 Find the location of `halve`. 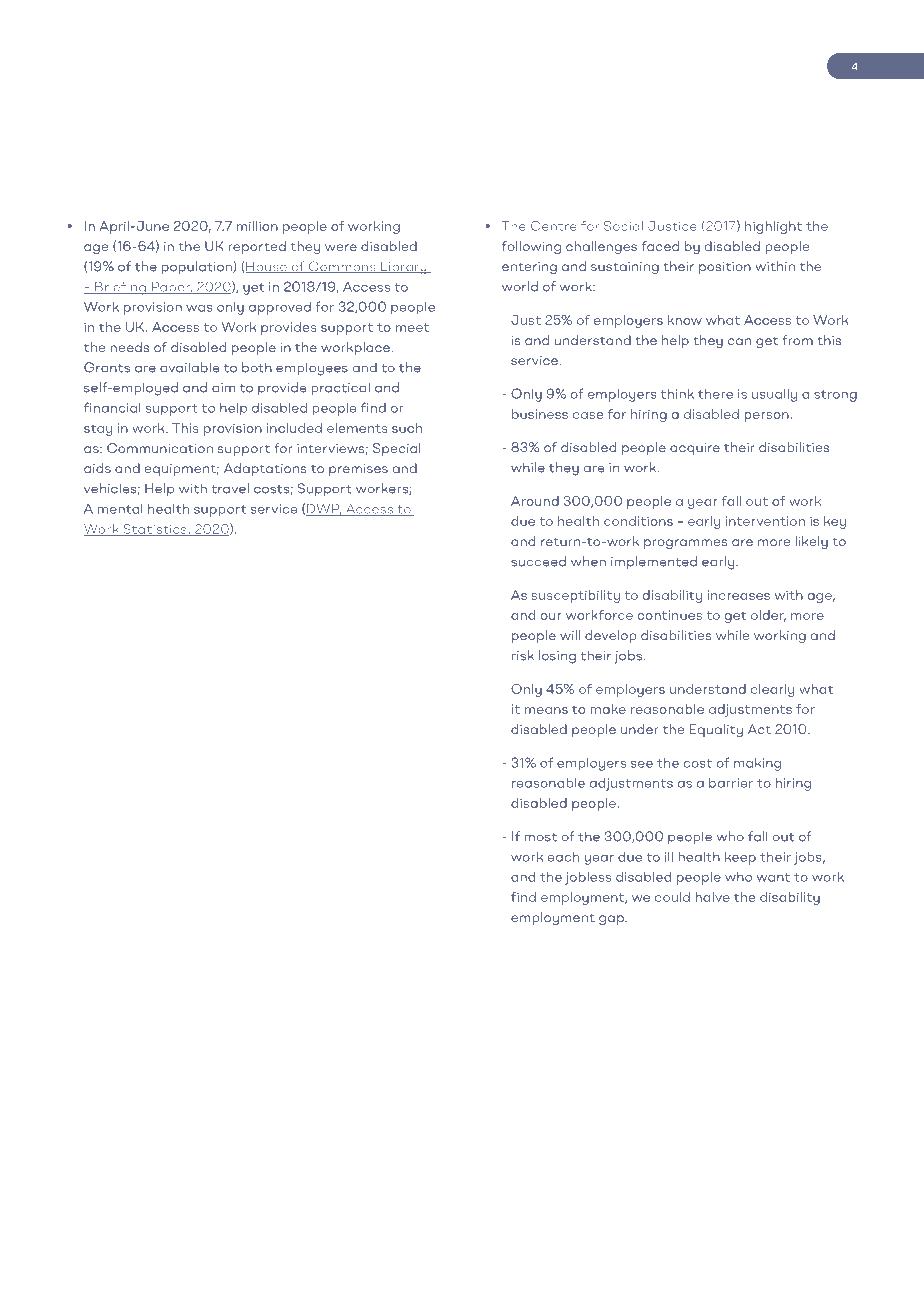

halve is located at coordinates (712, 897).
